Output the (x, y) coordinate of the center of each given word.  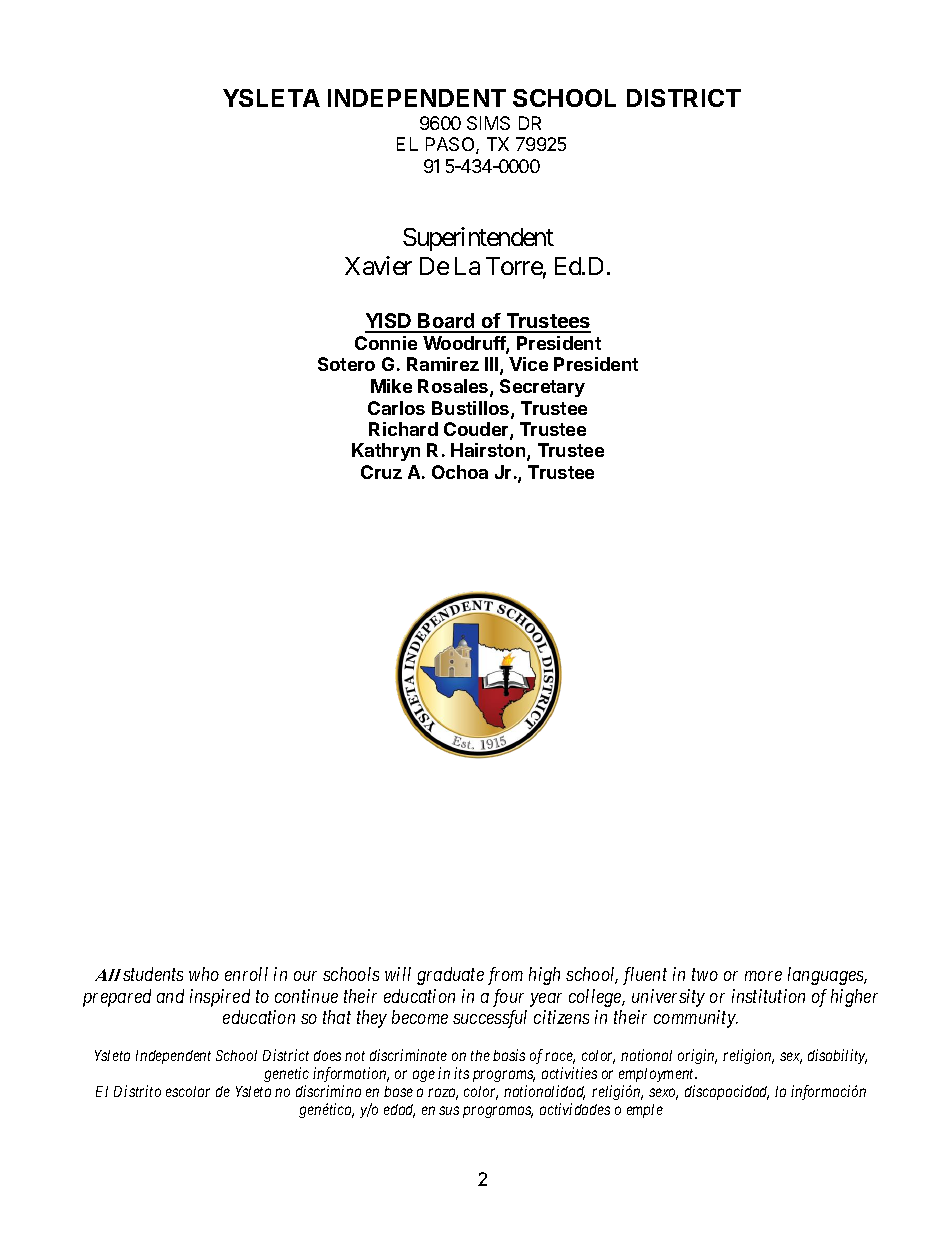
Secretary (542, 388)
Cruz (381, 472)
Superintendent (478, 239)
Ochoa (460, 472)
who (204, 974)
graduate (450, 976)
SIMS (488, 123)
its (461, 1073)
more (763, 976)
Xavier (378, 265)
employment (658, 1075)
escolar (188, 1091)
